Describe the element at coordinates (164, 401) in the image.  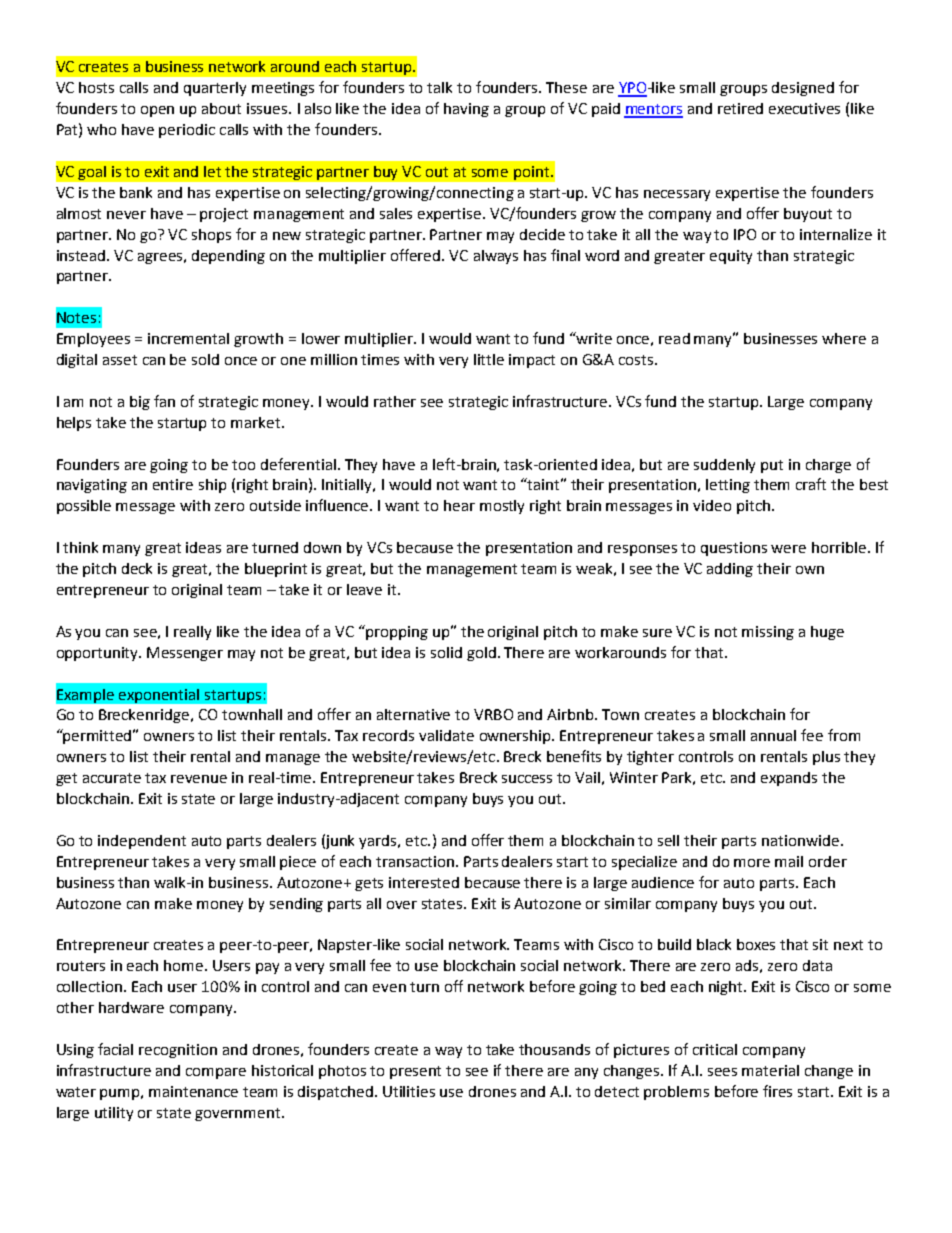
I see `fan` at that location.
